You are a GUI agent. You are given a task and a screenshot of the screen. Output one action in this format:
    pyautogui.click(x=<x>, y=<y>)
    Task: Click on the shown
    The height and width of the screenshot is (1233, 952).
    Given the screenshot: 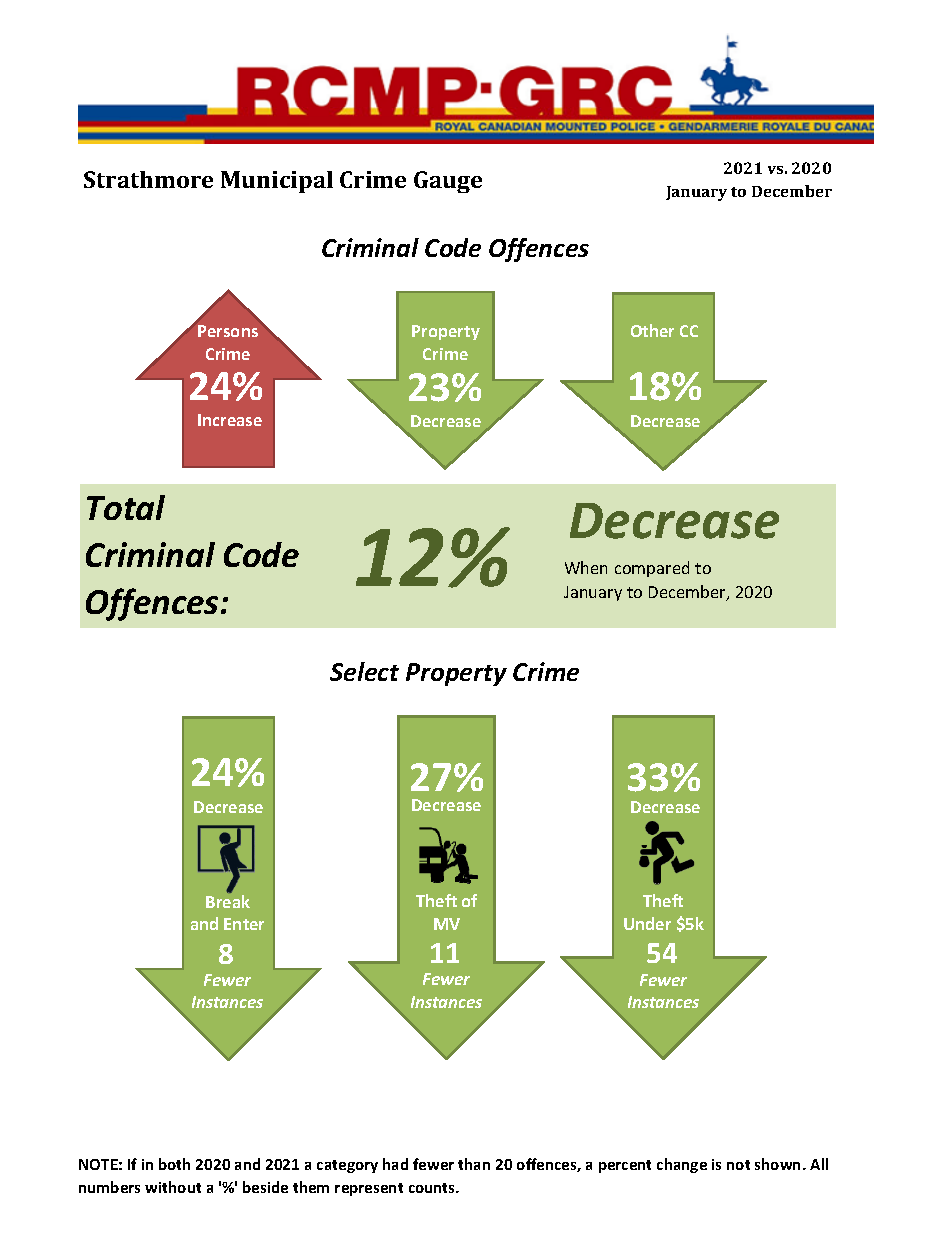 What is the action you would take?
    pyautogui.click(x=779, y=1164)
